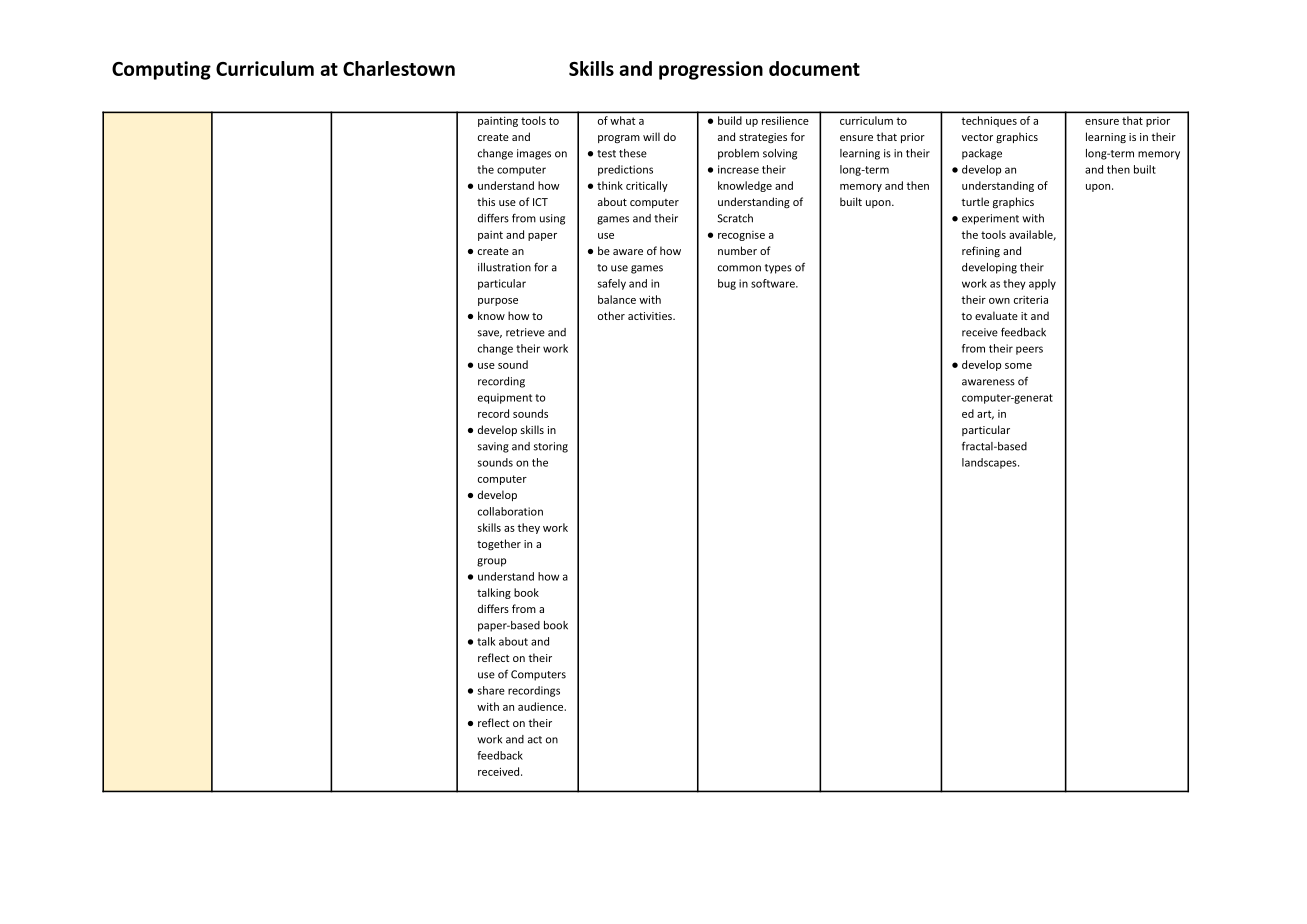 The height and width of the screenshot is (924, 1307). What do you see at coordinates (491, 690) in the screenshot?
I see `share` at bounding box center [491, 690].
